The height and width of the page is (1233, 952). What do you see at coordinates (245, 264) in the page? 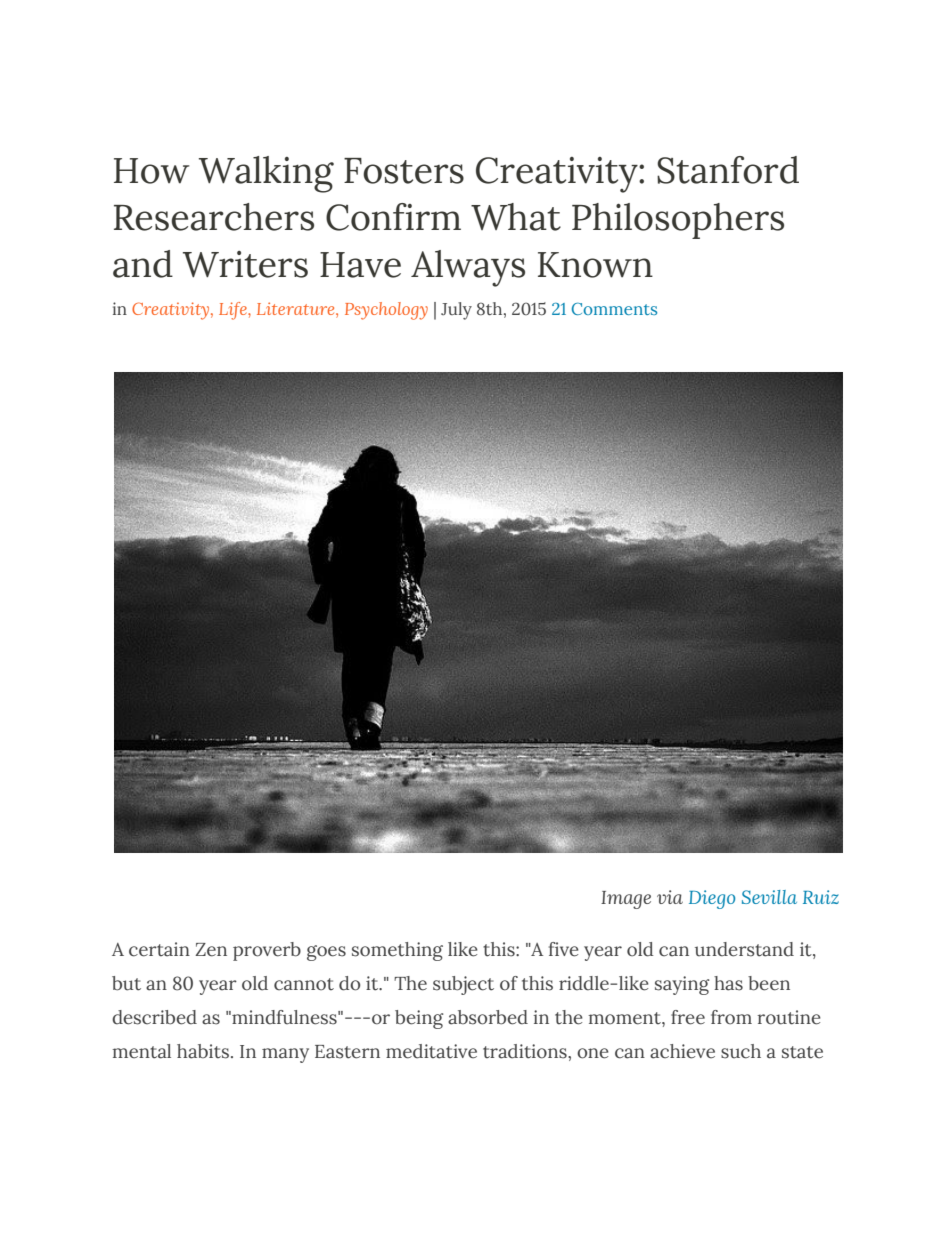
I see `Writers` at bounding box center [245, 264].
